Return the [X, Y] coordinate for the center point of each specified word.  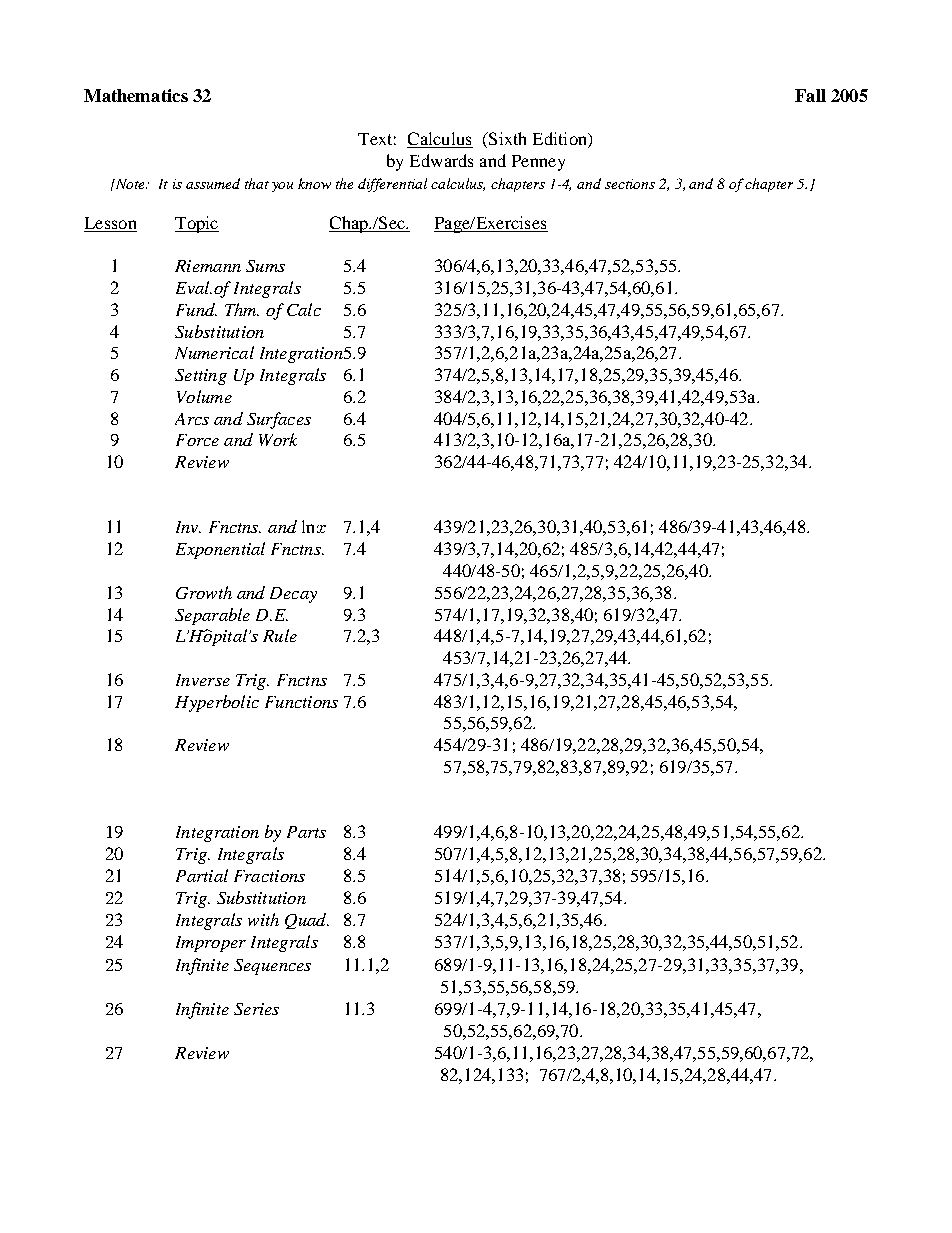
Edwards [441, 160]
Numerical [214, 352]
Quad [307, 921]
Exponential [220, 550]
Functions [301, 702]
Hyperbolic [217, 703]
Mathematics [136, 95]
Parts [306, 832]
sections [630, 184]
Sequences [272, 967]
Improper [211, 944]
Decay [293, 595]
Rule [280, 635]
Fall [810, 95]
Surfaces [279, 420]
